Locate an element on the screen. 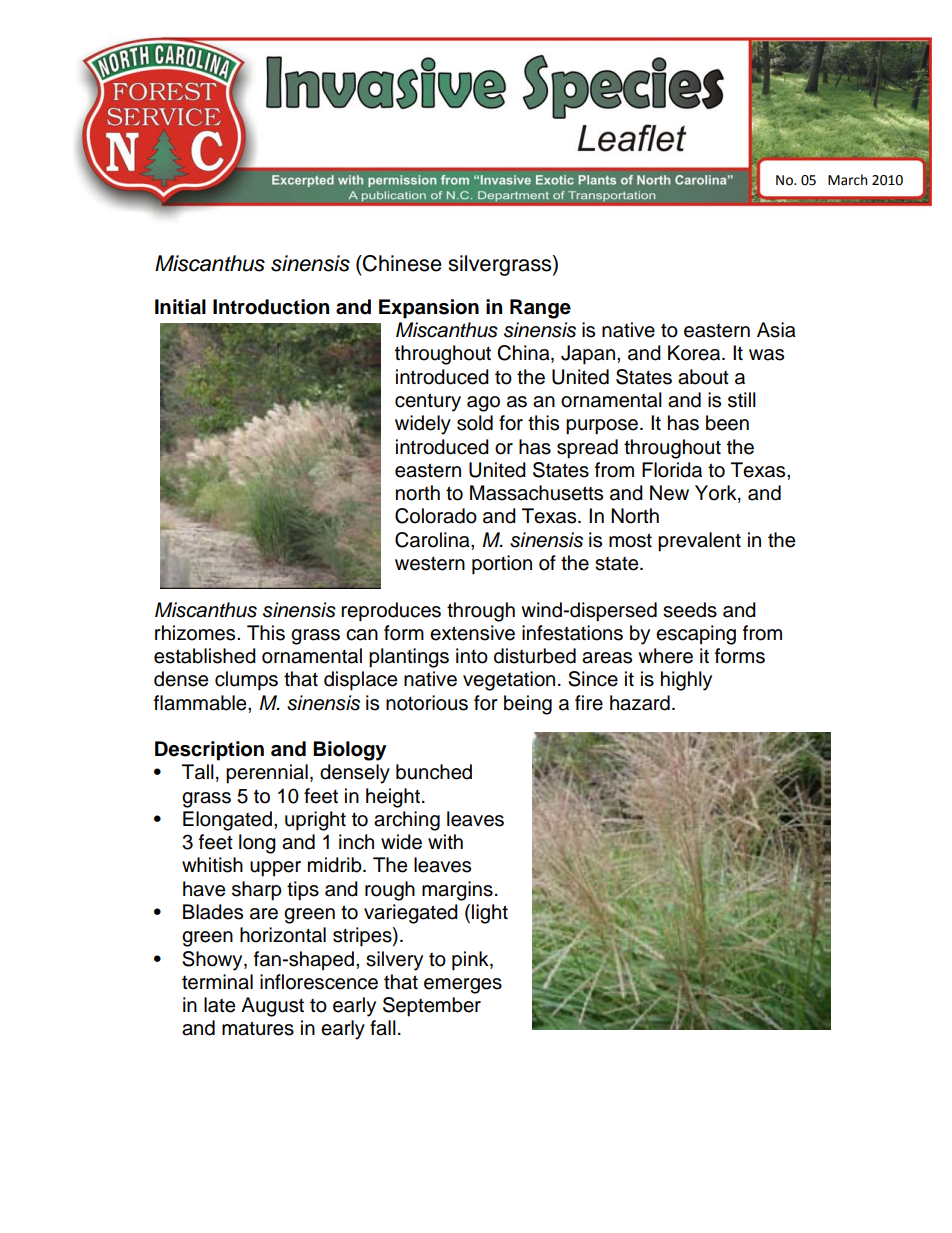 The height and width of the screenshot is (1233, 952). still is located at coordinates (742, 400).
